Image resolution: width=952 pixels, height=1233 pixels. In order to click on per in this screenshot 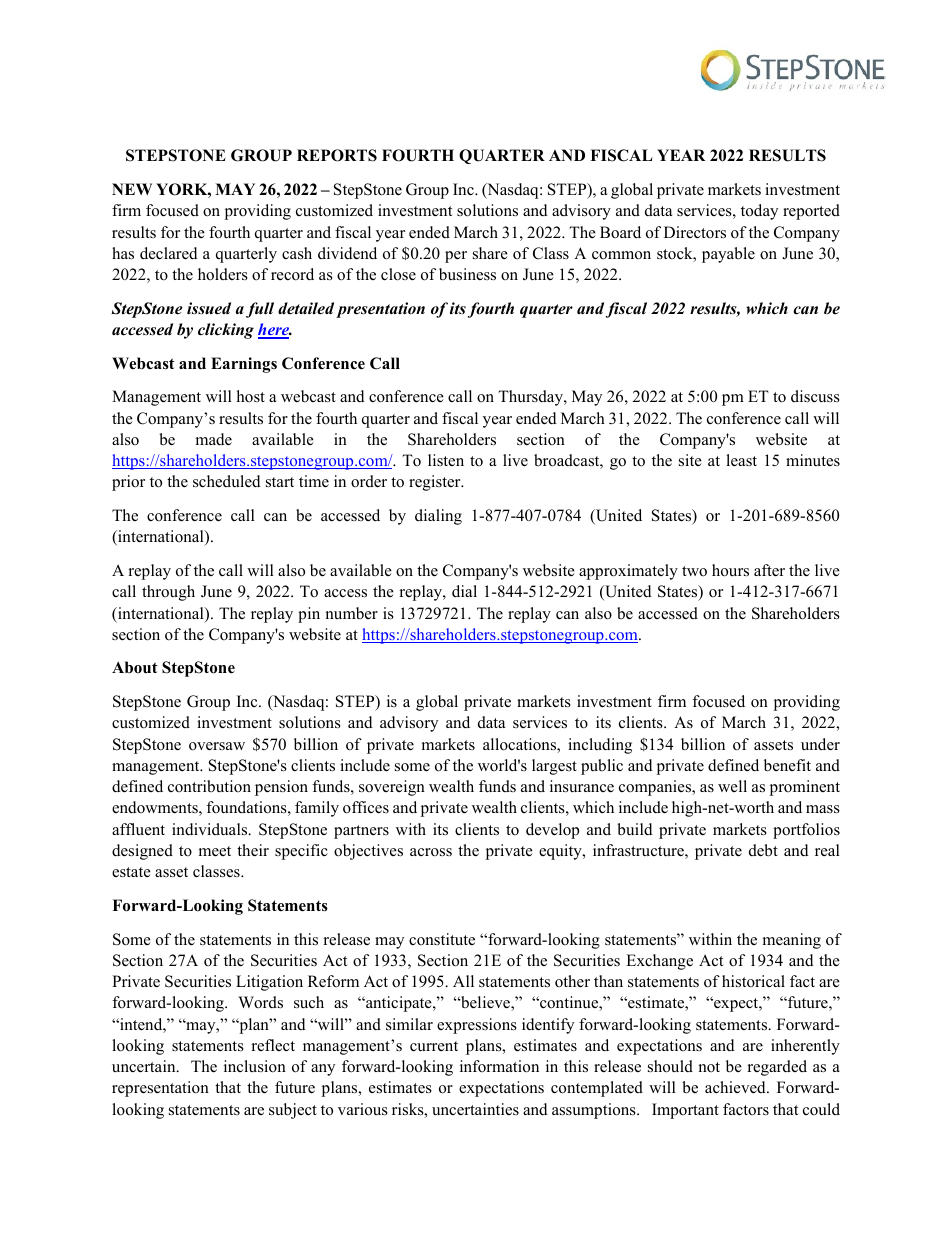, I will do `click(456, 257)`.
